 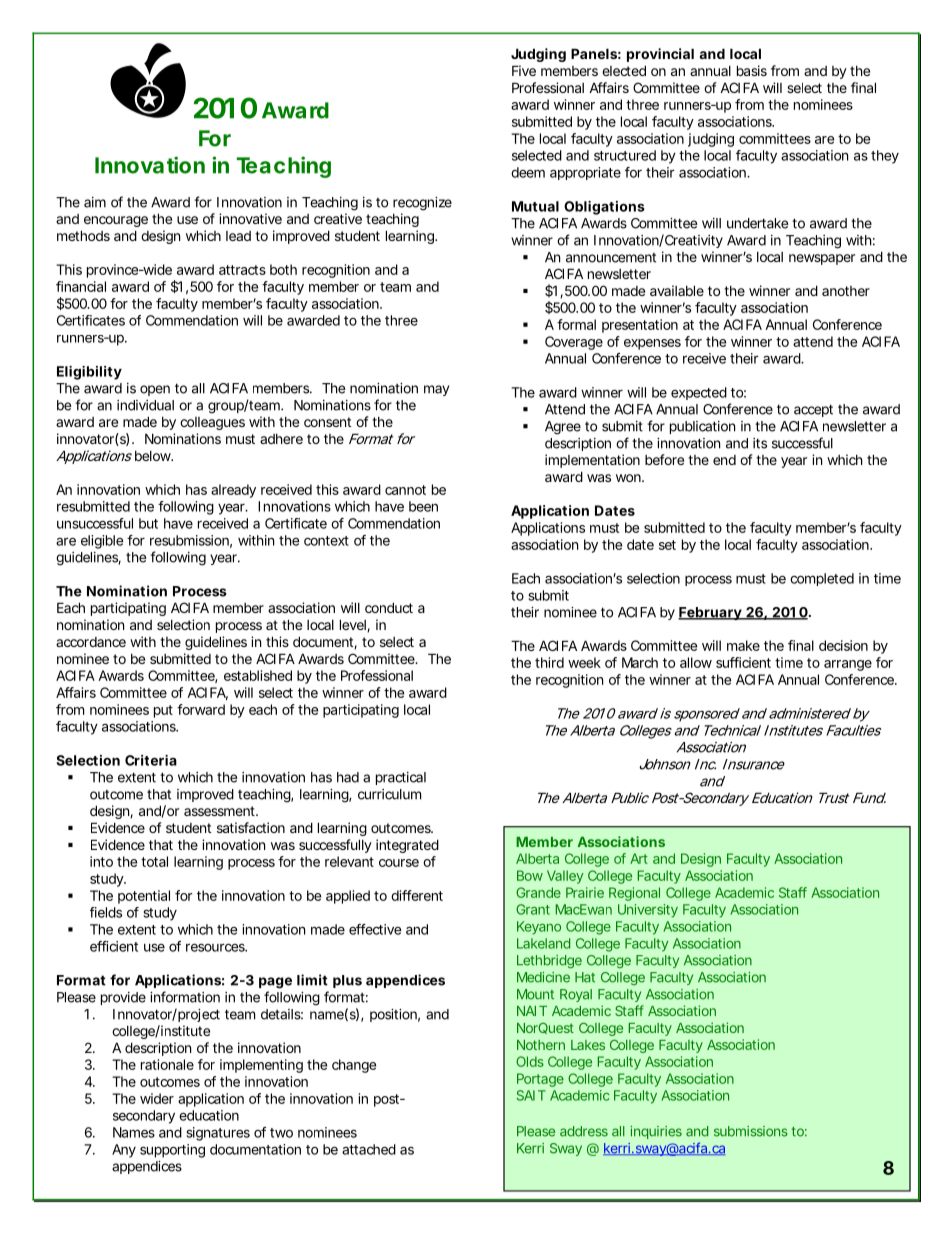 What do you see at coordinates (752, 70) in the document?
I see `basis` at bounding box center [752, 70].
